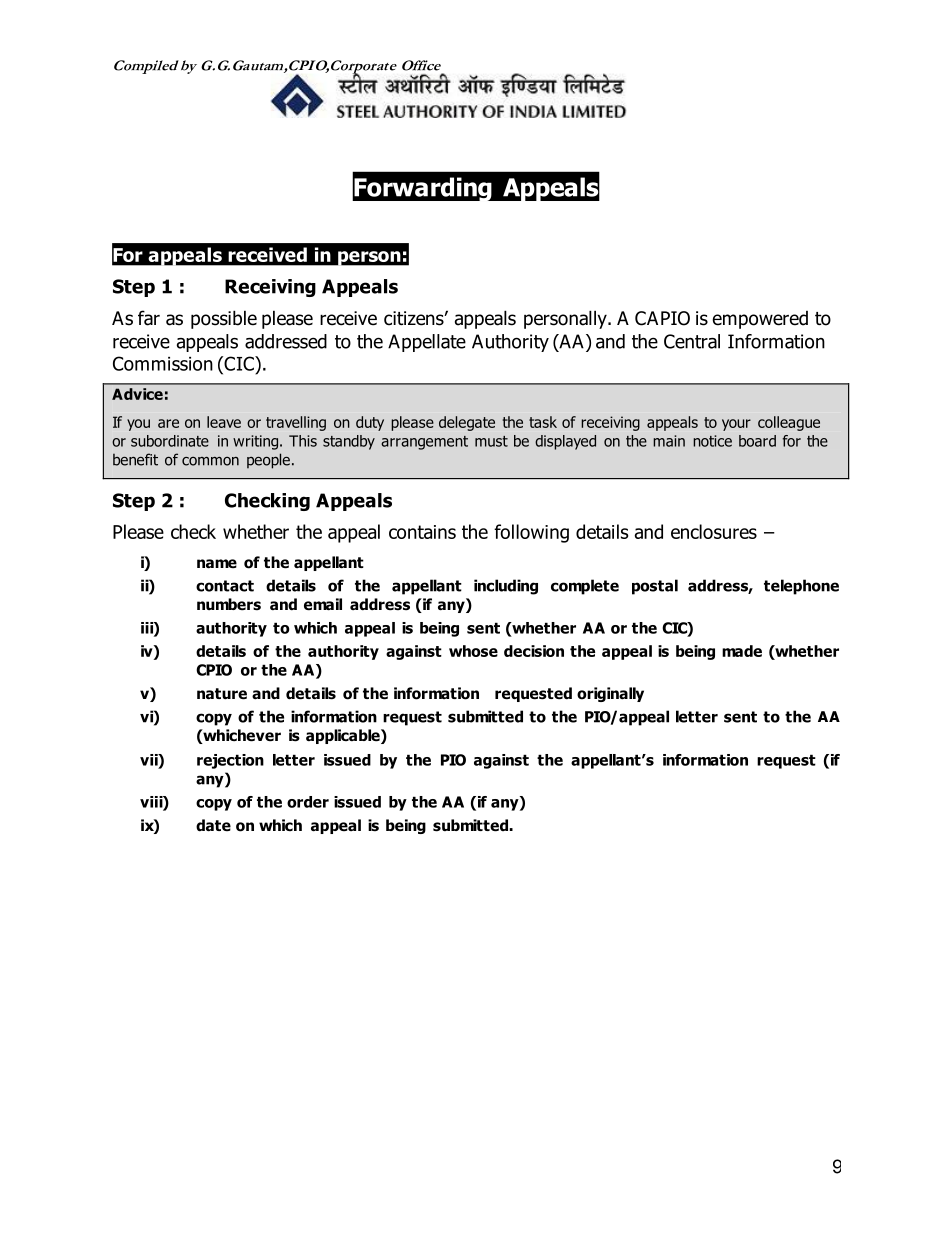 This document has height=1233, width=952. I want to click on originally, so click(610, 694).
